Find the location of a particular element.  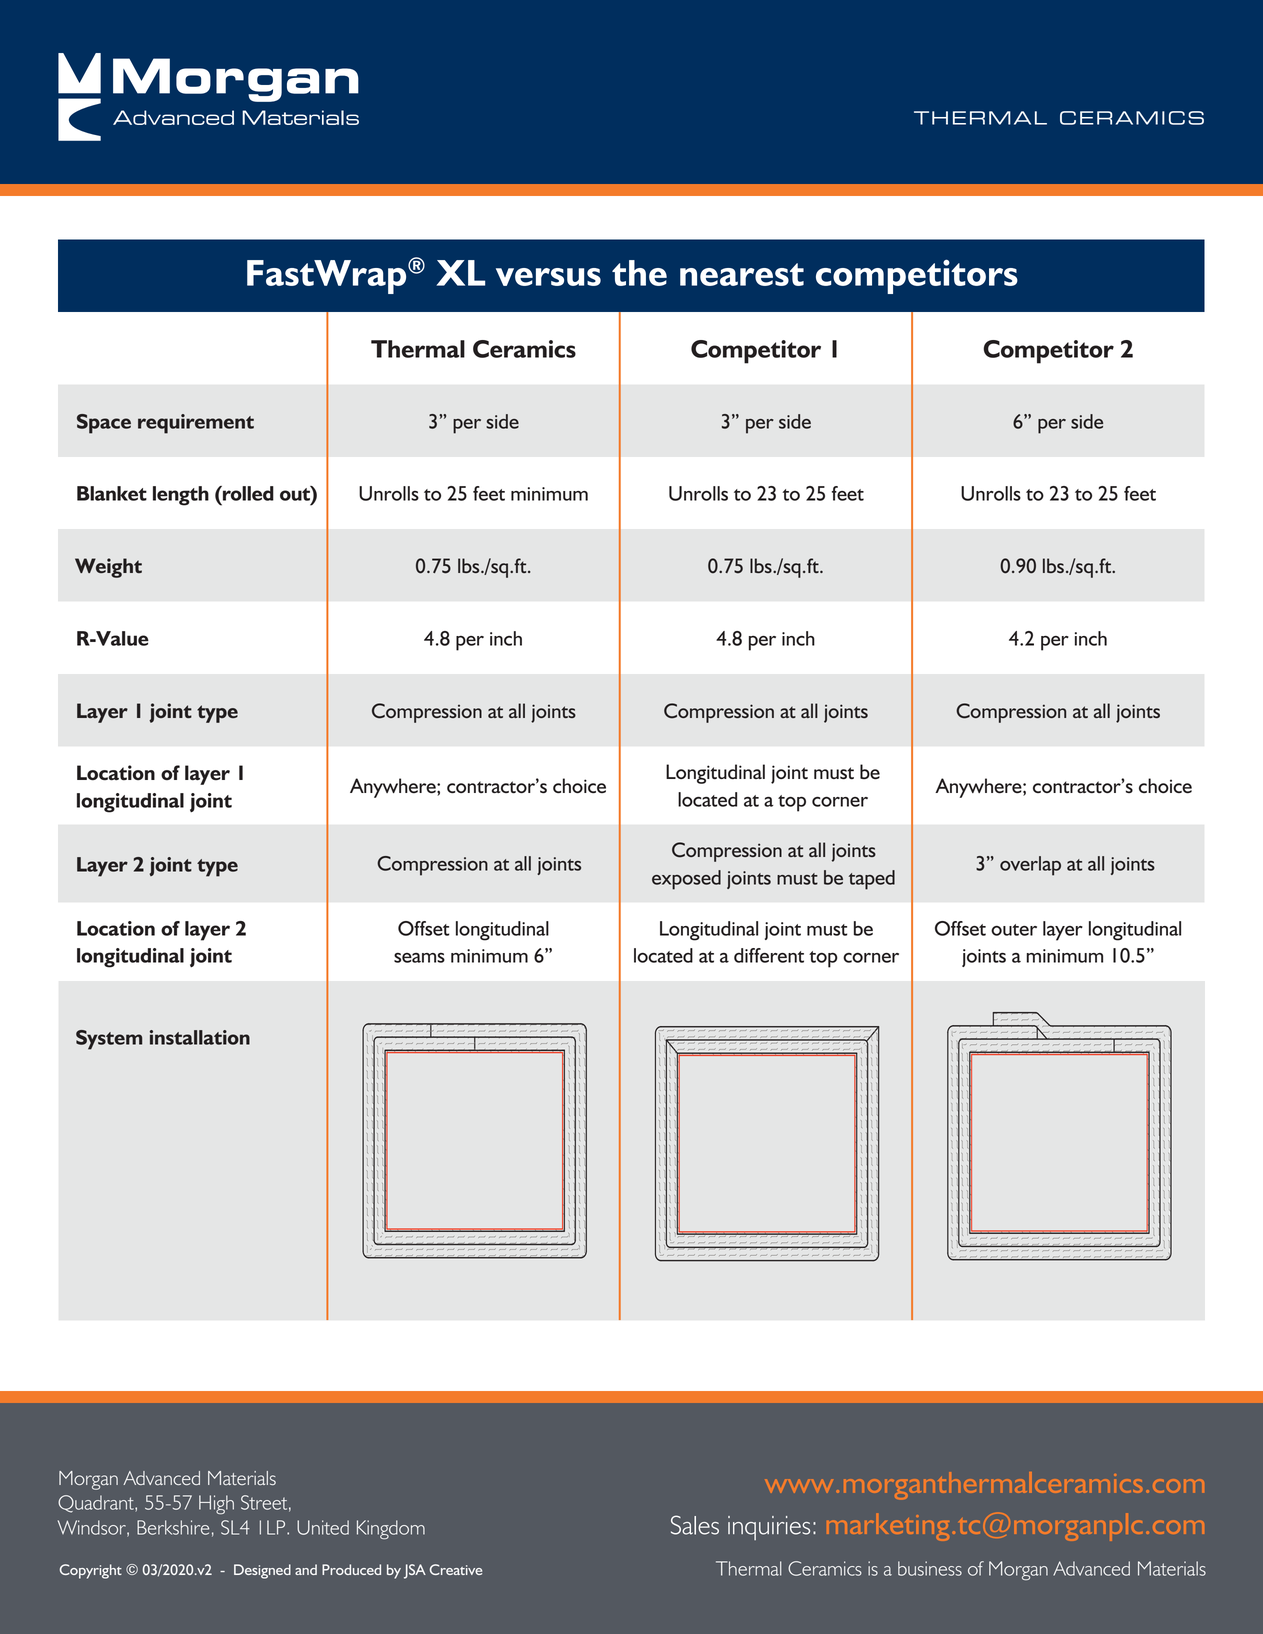

inquiries is located at coordinates (769, 1528).
